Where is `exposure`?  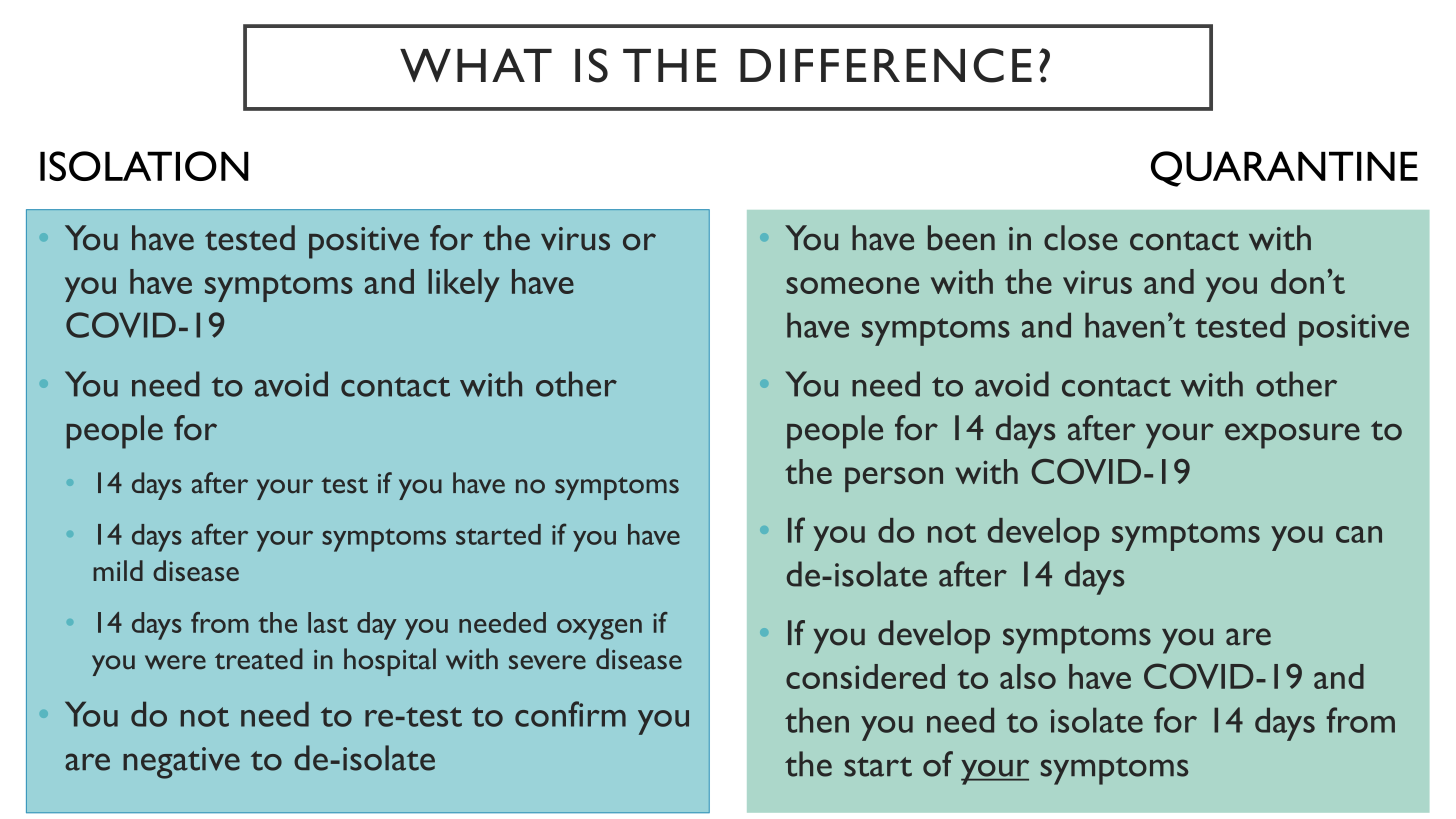 exposure is located at coordinates (1292, 436).
